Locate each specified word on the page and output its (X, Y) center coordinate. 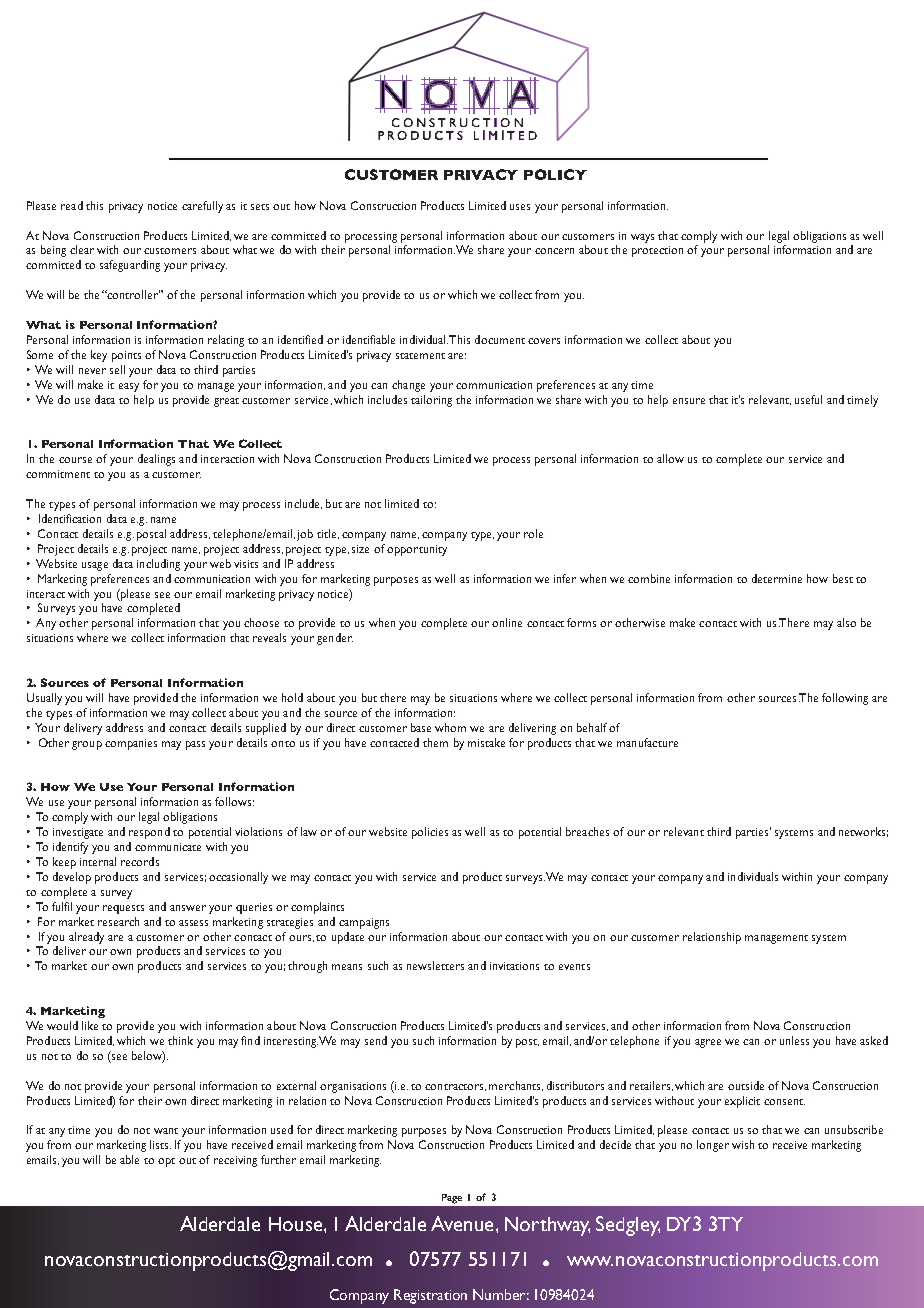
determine (777, 578)
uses (520, 207)
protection (657, 251)
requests (123, 909)
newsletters (435, 965)
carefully (202, 207)
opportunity (417, 550)
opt (166, 1162)
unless (794, 1040)
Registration (430, 1296)
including (158, 565)
